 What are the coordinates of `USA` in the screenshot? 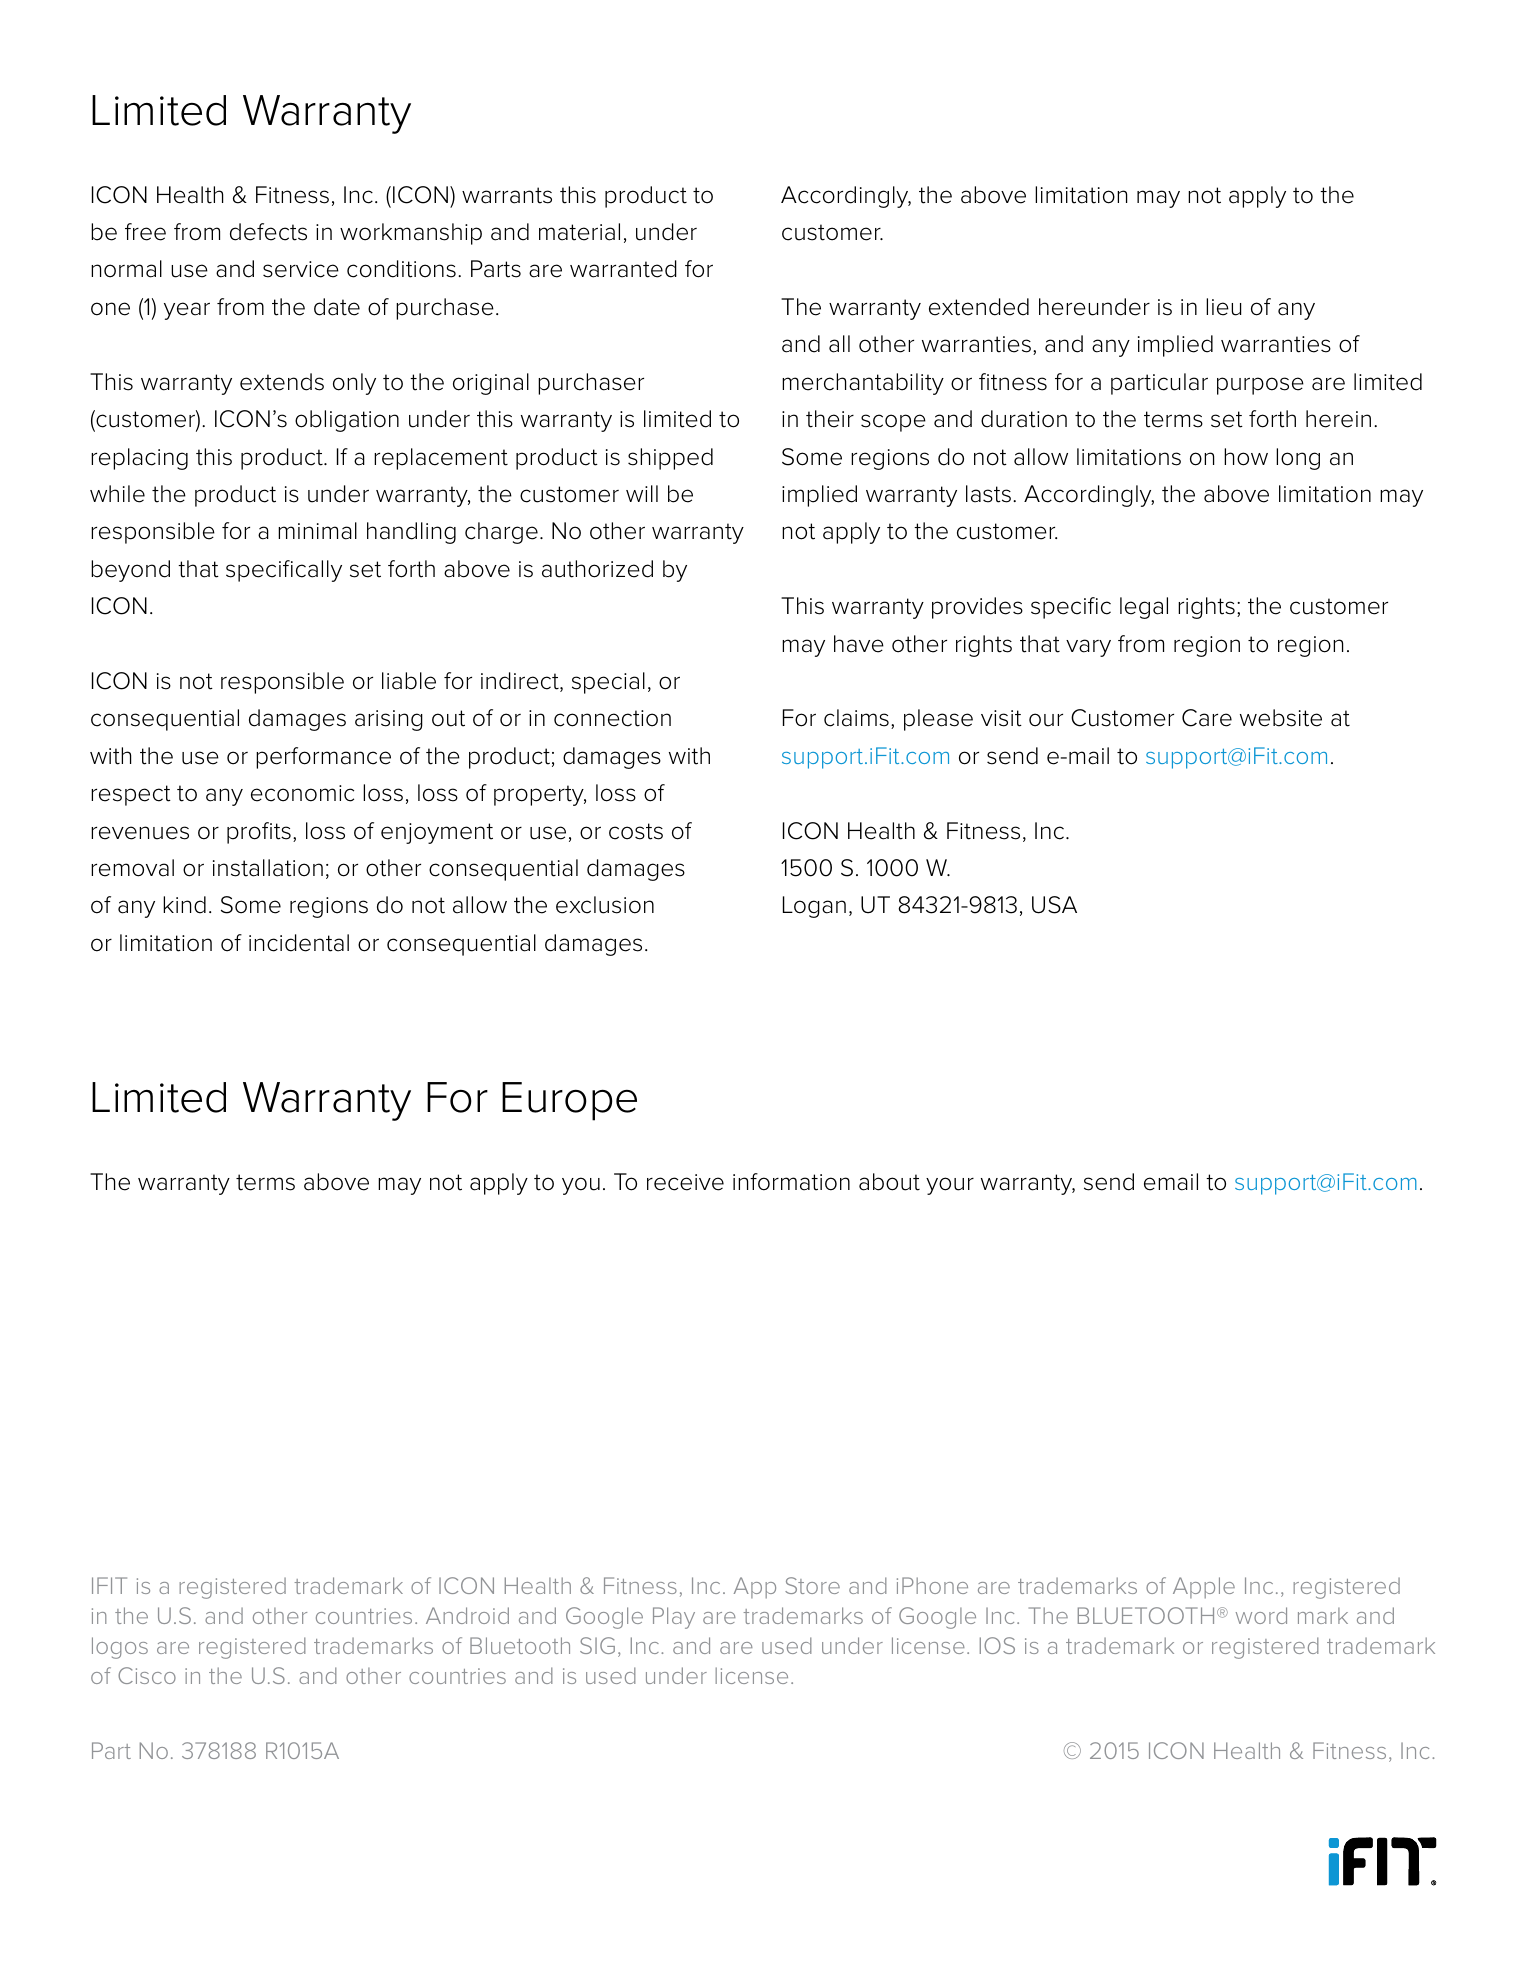 It's located at (1054, 905).
